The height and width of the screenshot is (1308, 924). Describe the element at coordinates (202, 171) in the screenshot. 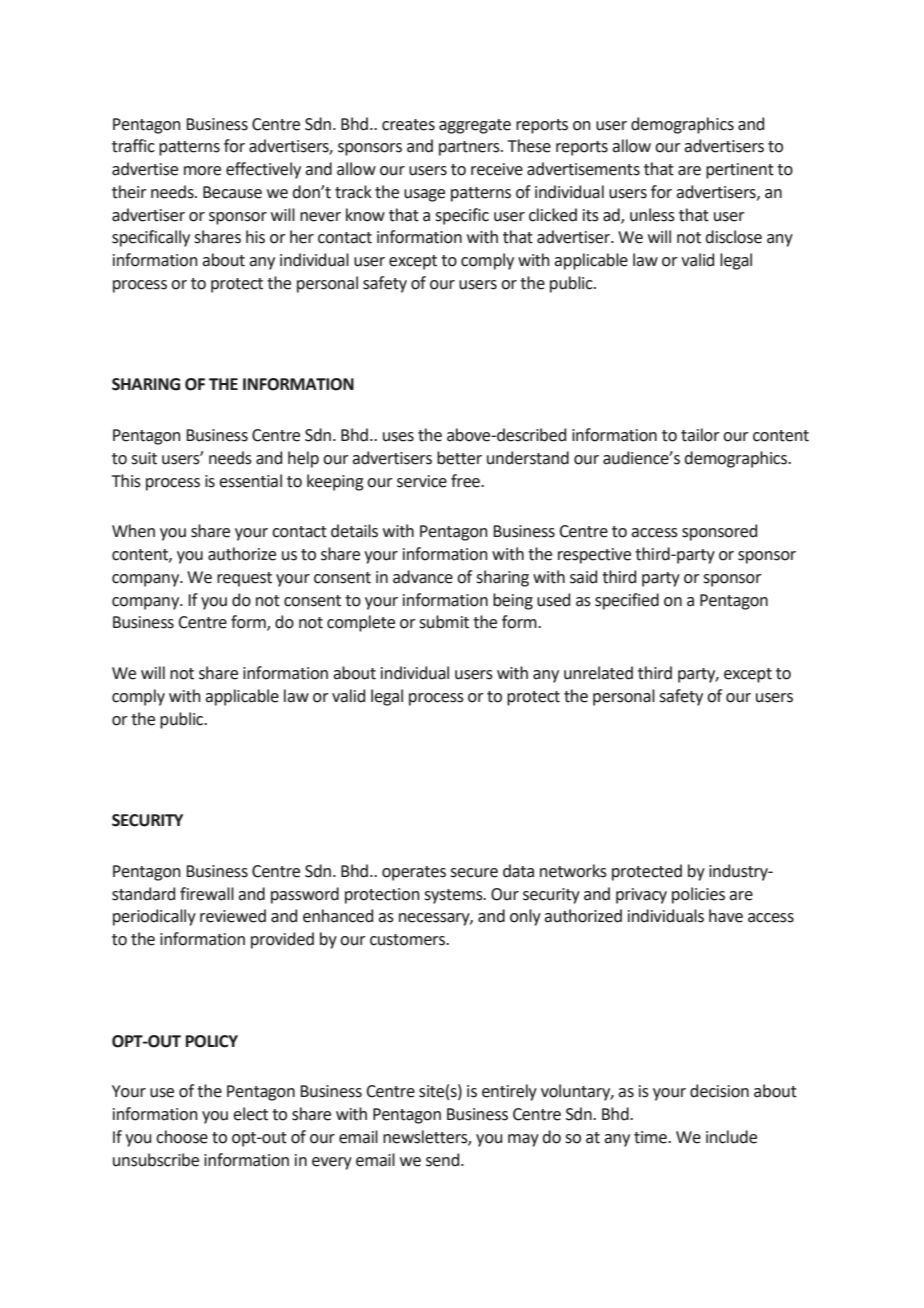

I see `more` at that location.
